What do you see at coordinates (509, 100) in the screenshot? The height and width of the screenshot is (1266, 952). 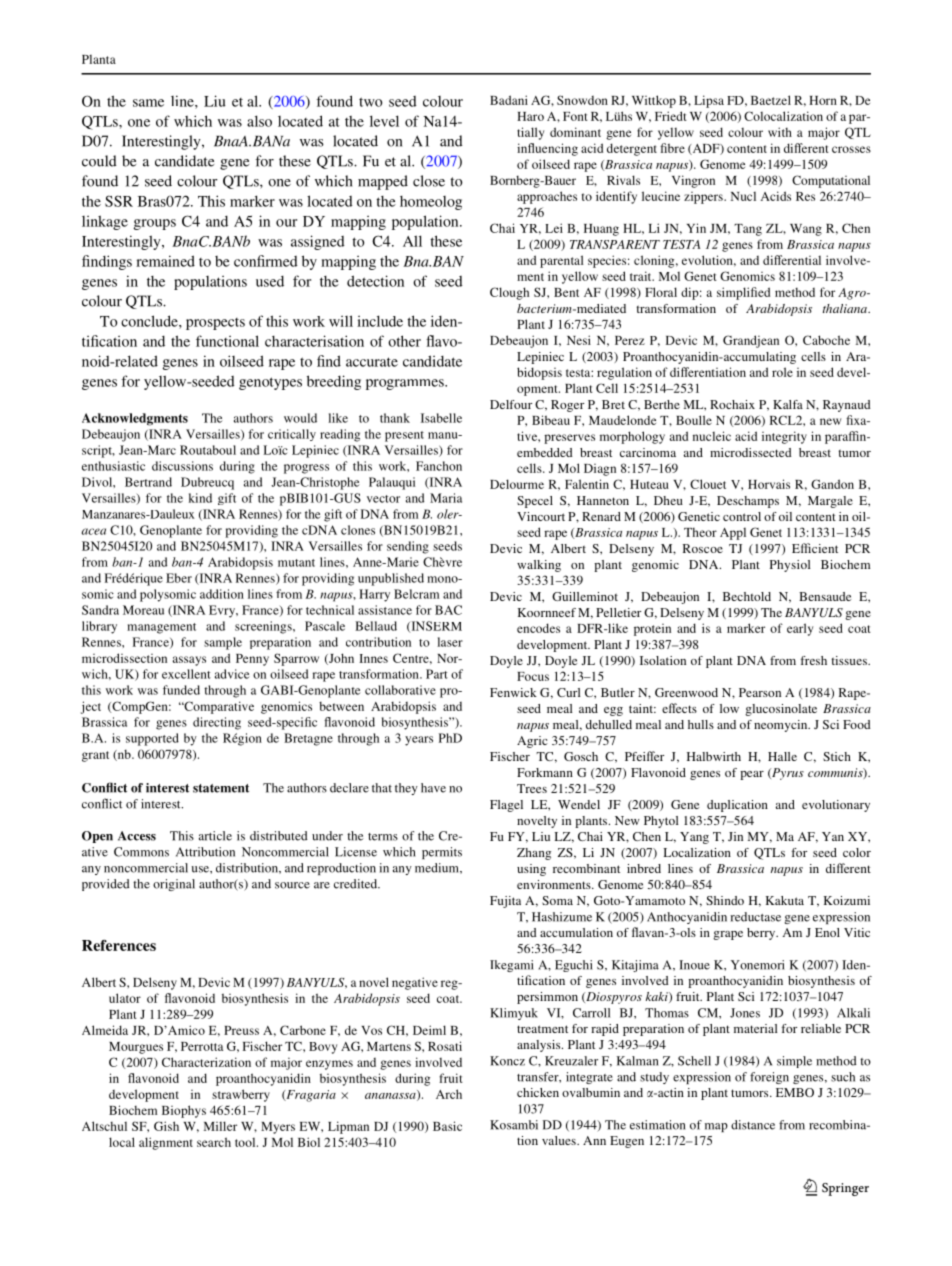 I see `Badani` at bounding box center [509, 100].
